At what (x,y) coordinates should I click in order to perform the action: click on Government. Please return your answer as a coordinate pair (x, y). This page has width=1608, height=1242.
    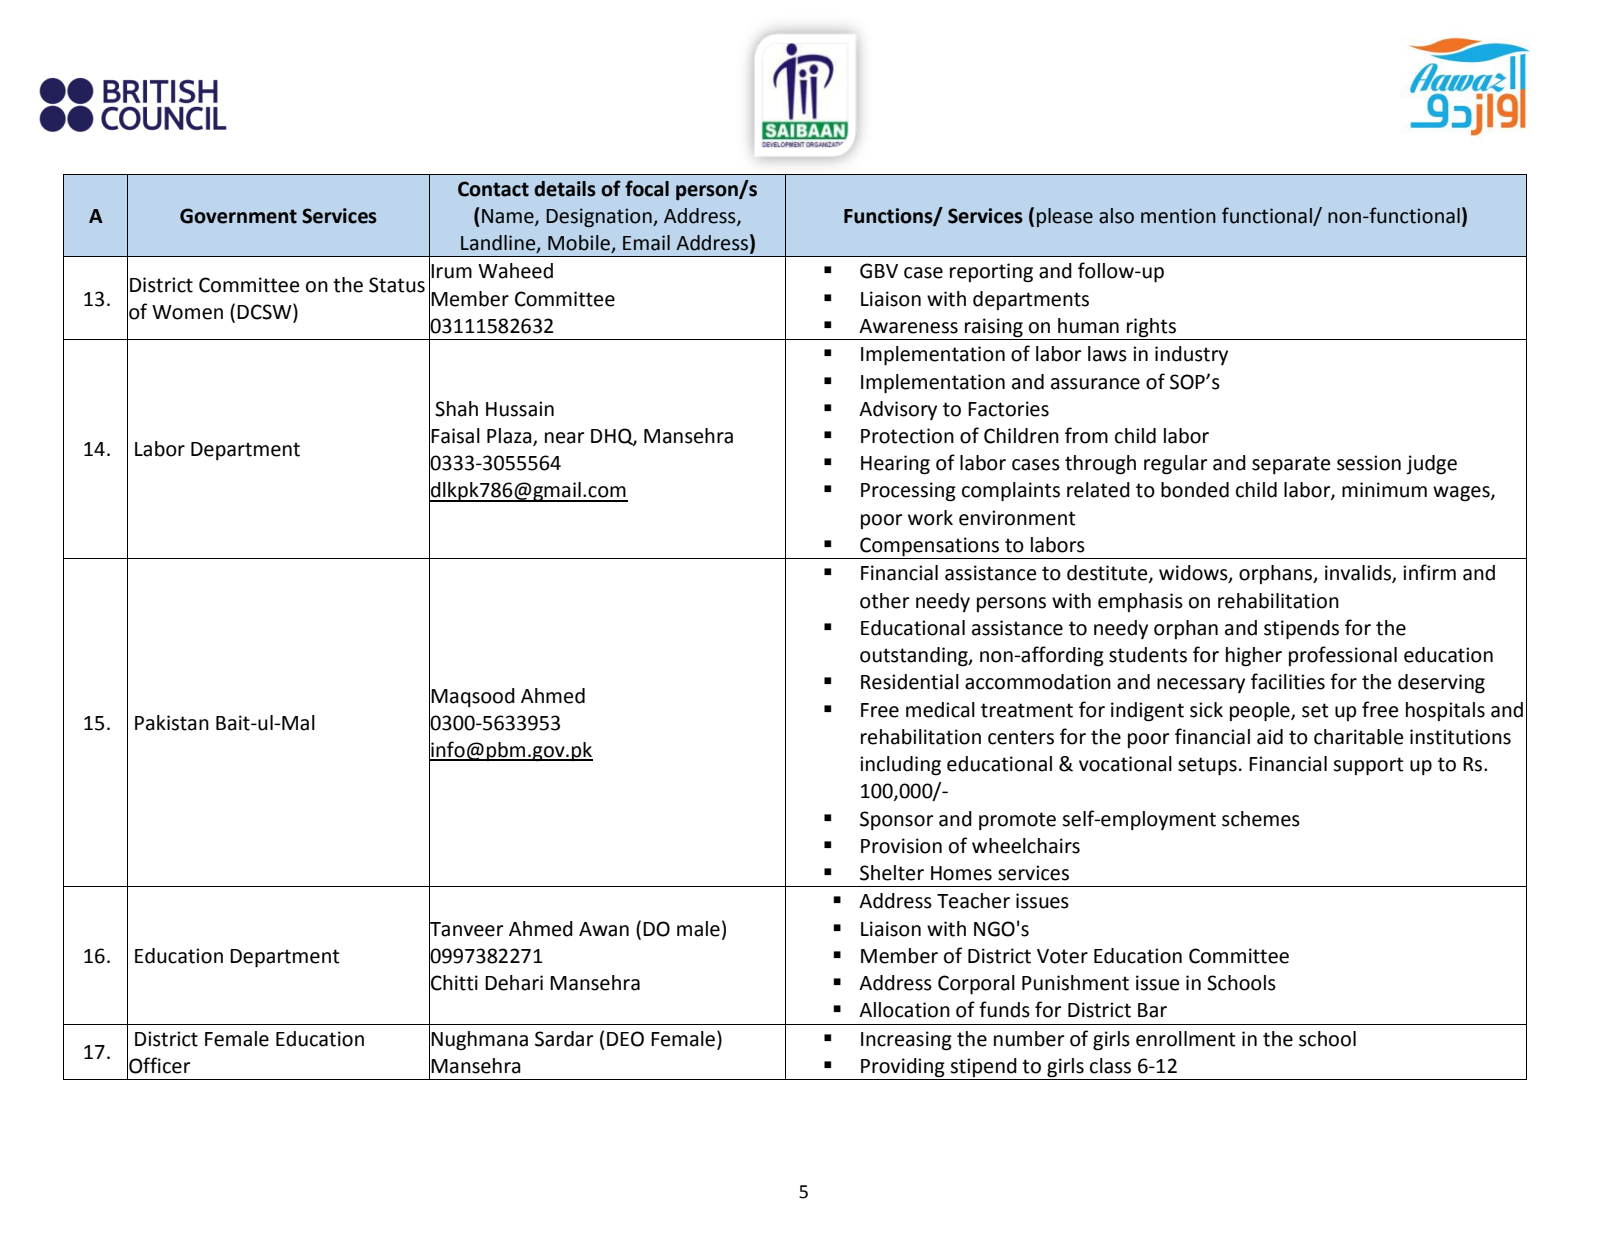
    Looking at the image, I should click on (238, 216).
